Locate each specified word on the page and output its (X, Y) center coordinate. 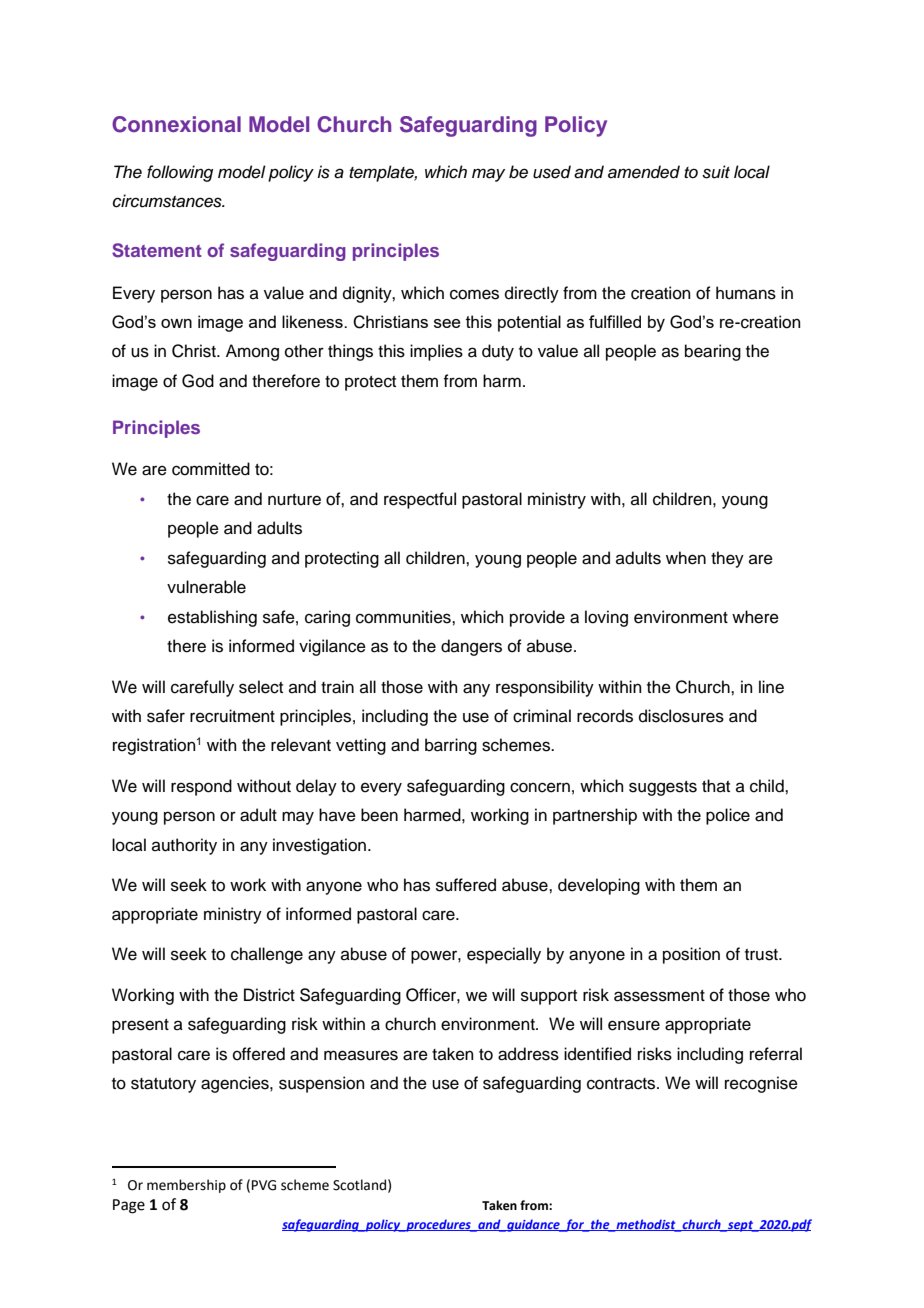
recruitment (232, 716)
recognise (761, 1084)
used (552, 172)
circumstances (168, 201)
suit (716, 172)
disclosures (681, 716)
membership (186, 1186)
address (528, 1054)
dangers (471, 647)
